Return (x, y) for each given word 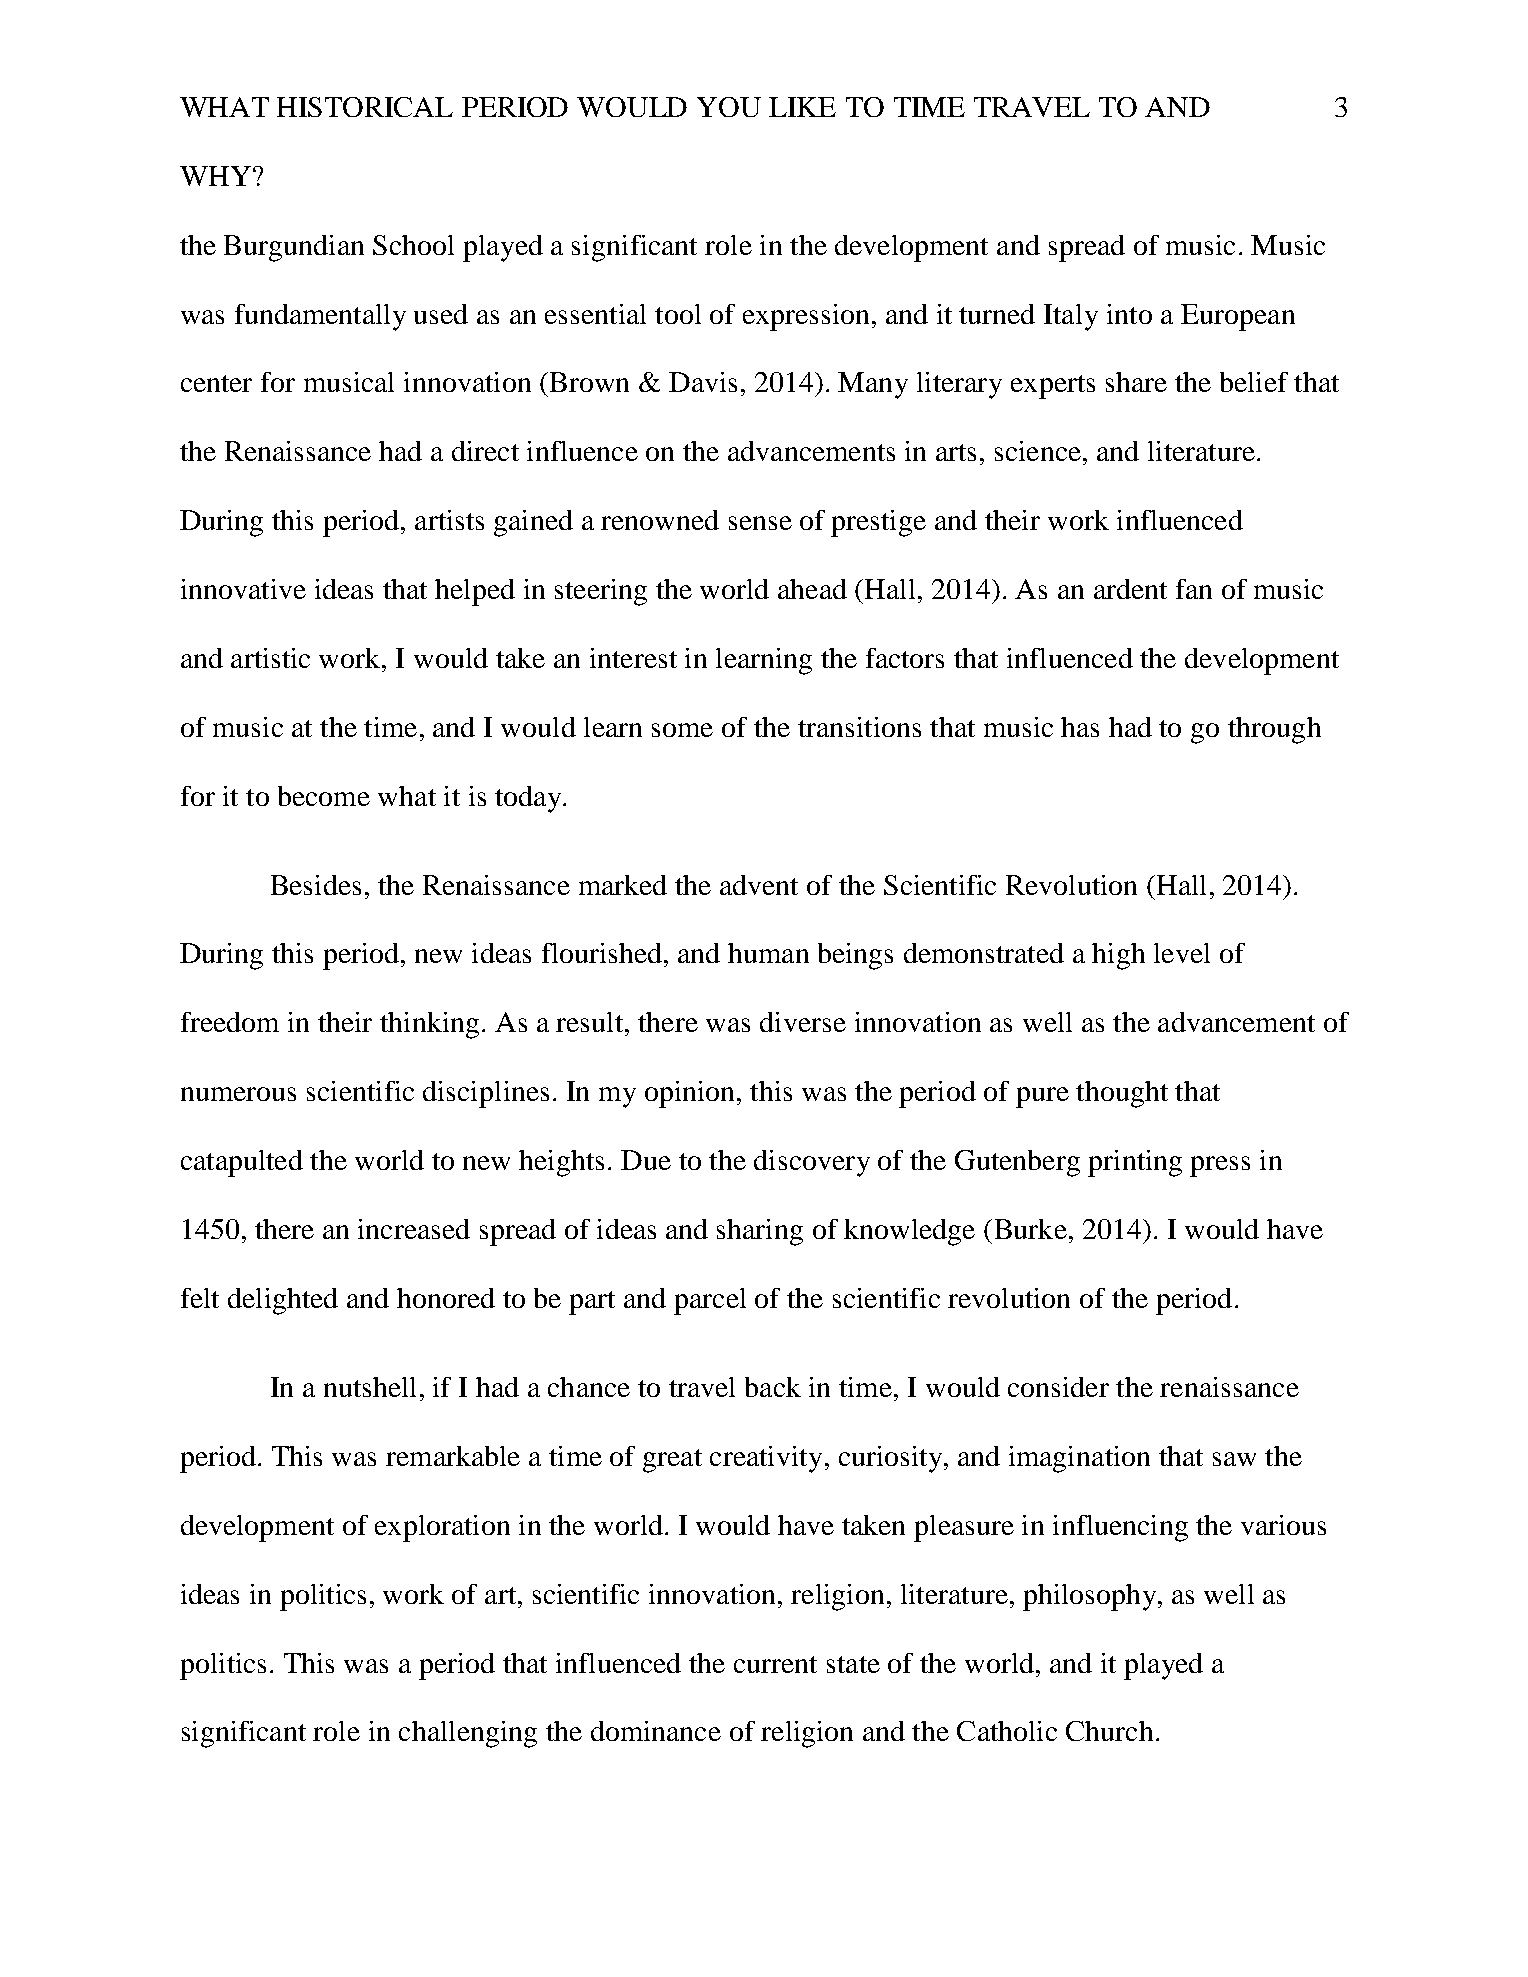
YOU (729, 107)
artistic (270, 658)
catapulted (242, 1163)
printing (1135, 1163)
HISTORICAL (365, 107)
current (775, 1664)
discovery (812, 1163)
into (1129, 314)
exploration (442, 1528)
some (682, 730)
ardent (1130, 589)
